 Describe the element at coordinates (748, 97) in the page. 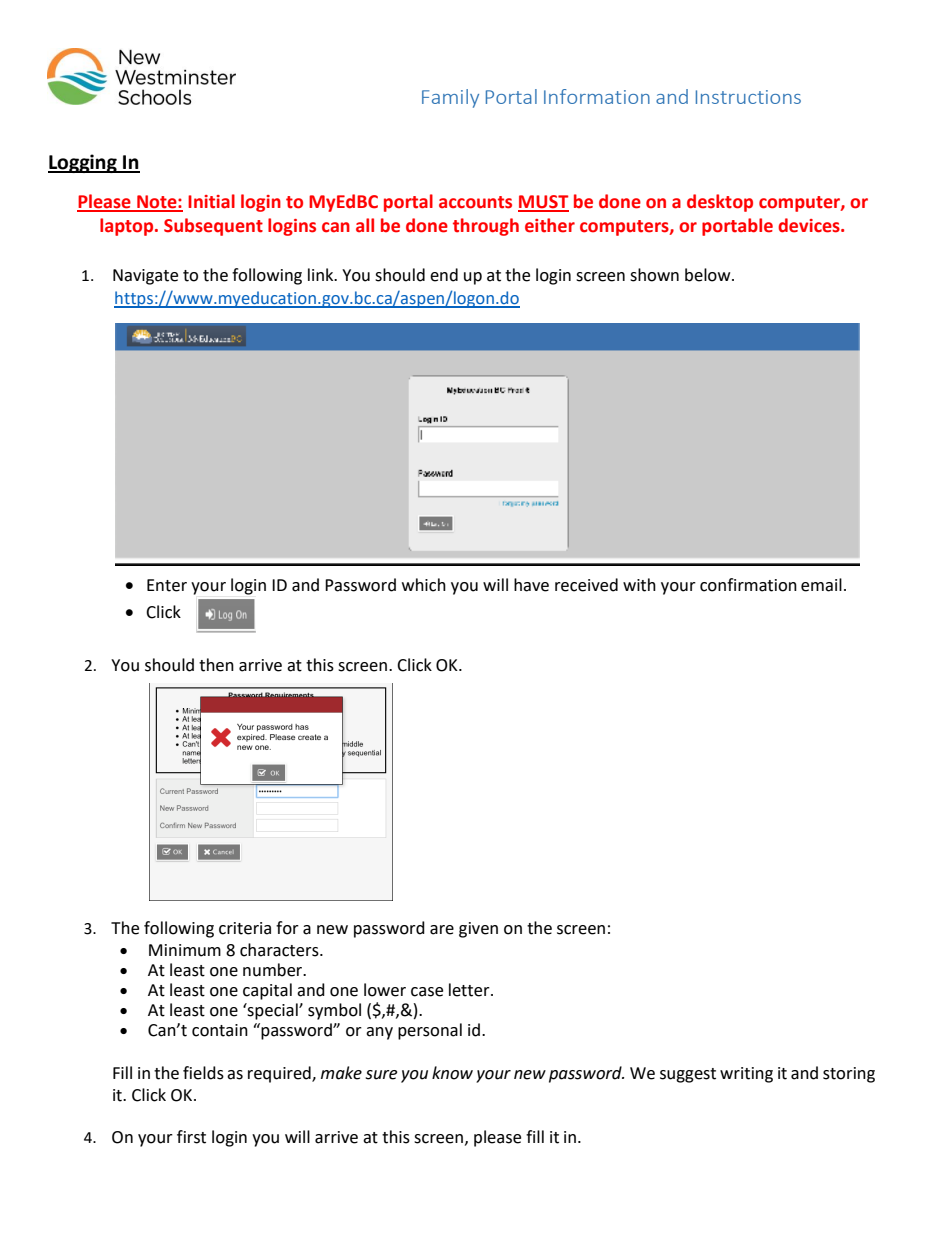

I see `Instructions` at that location.
